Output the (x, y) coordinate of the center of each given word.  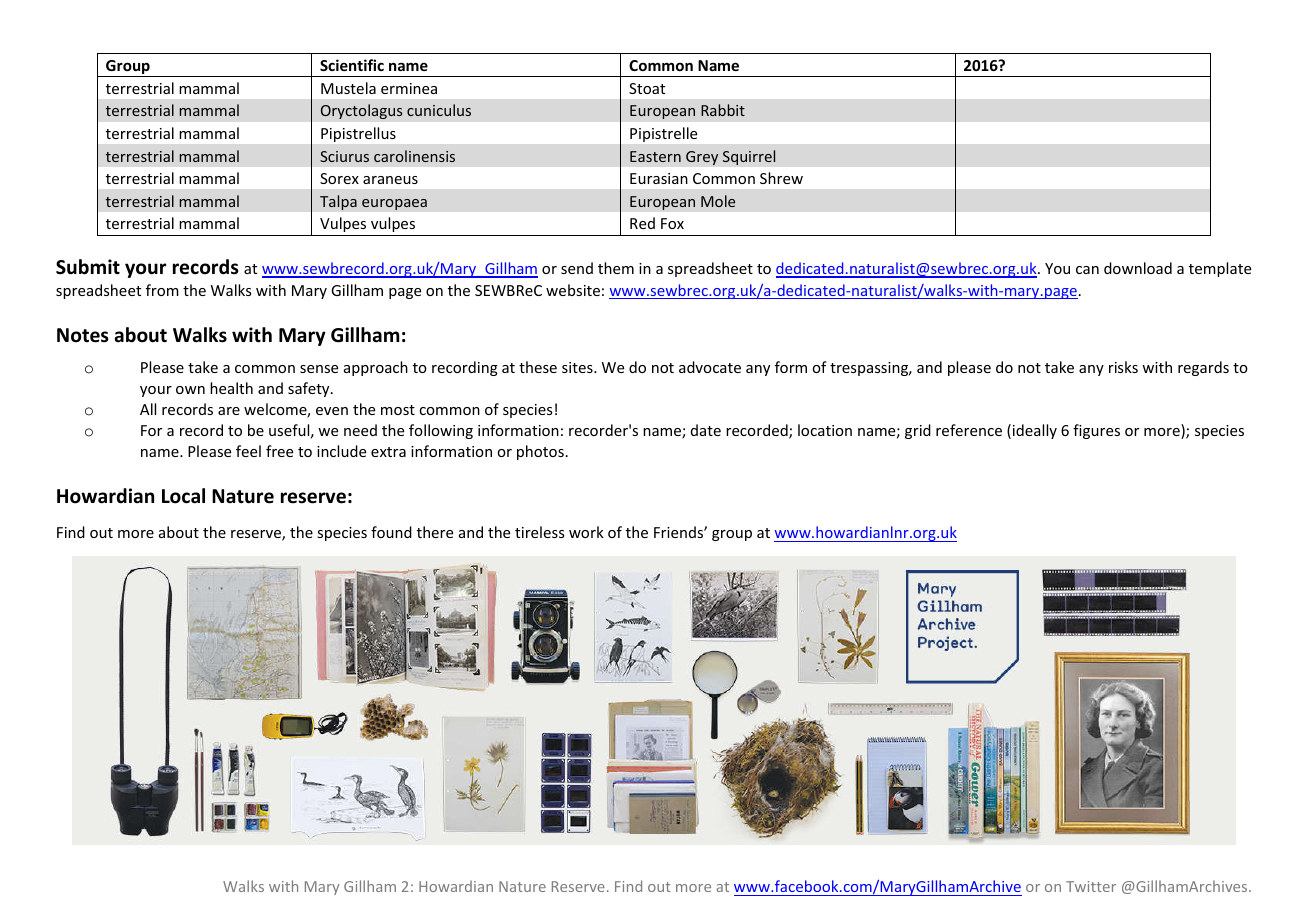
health (231, 388)
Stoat (647, 88)
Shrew (781, 178)
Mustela (348, 88)
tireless (539, 532)
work (586, 532)
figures (1096, 431)
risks (1123, 367)
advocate (710, 367)
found (391, 532)
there (435, 532)
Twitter (1091, 886)
